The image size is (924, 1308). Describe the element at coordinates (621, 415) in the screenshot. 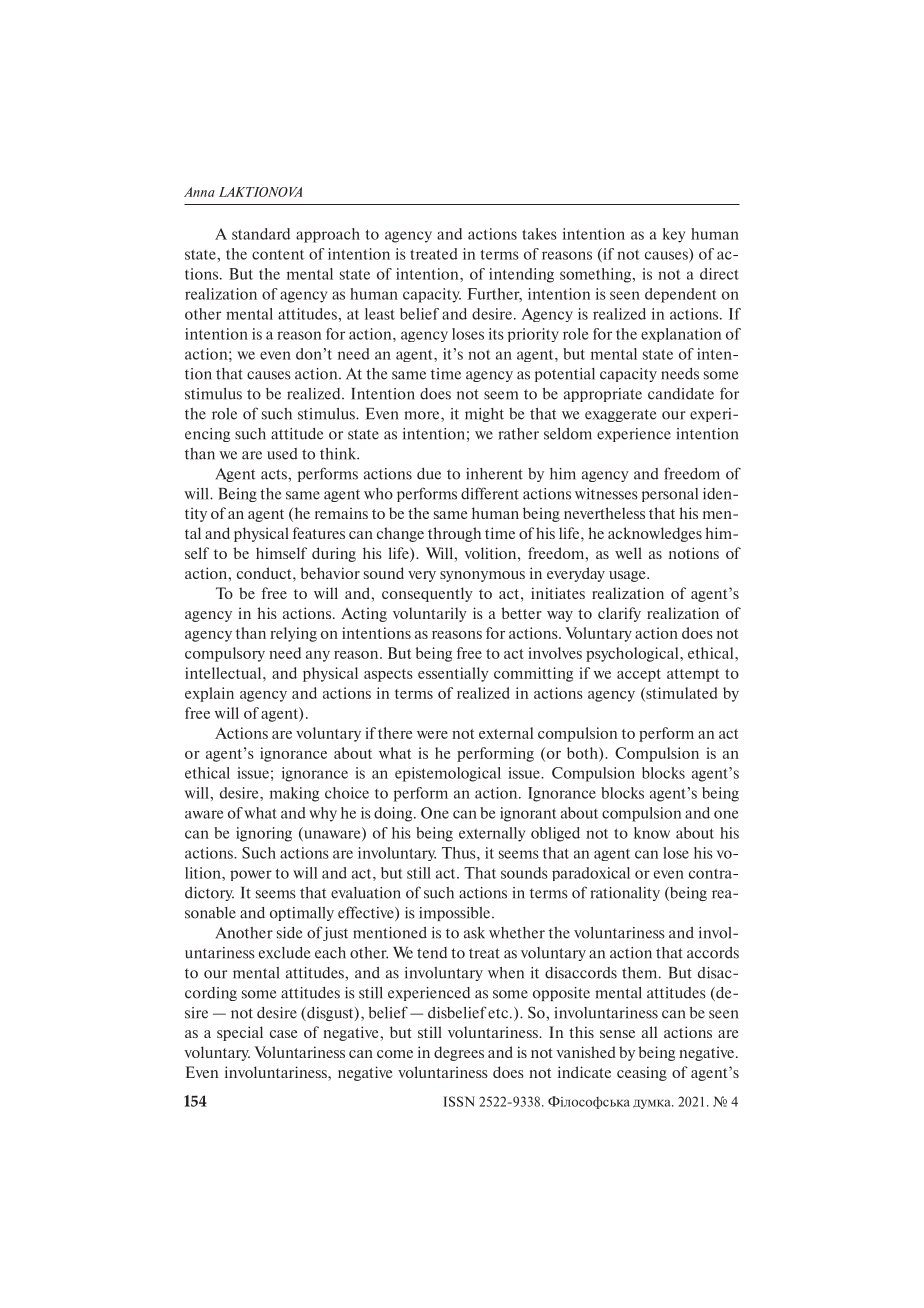

I see `exaggerate` at that location.
